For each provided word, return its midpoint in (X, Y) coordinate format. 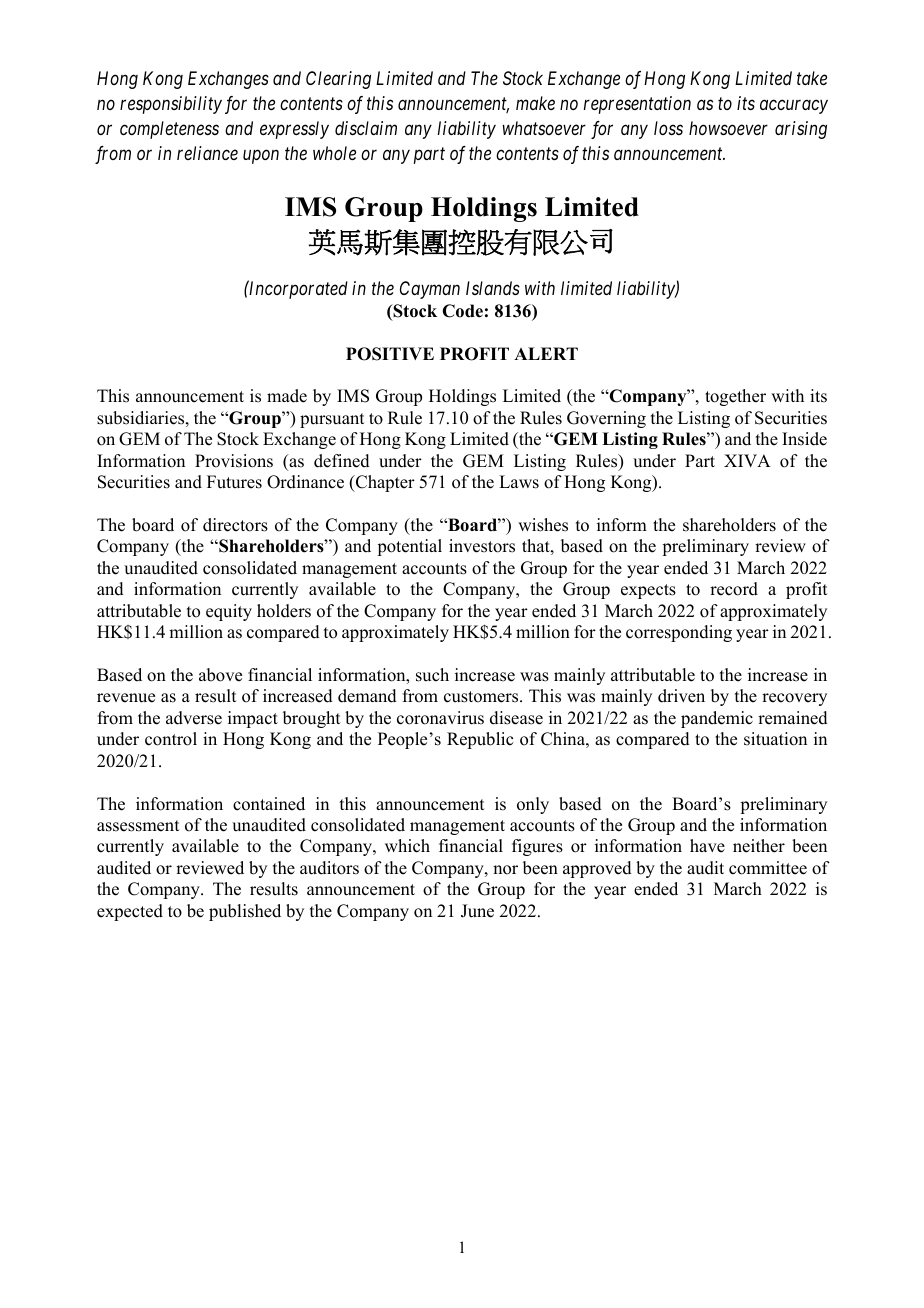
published (245, 912)
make (535, 103)
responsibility (171, 105)
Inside (804, 439)
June (477, 911)
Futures (234, 482)
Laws (519, 482)
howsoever (728, 128)
